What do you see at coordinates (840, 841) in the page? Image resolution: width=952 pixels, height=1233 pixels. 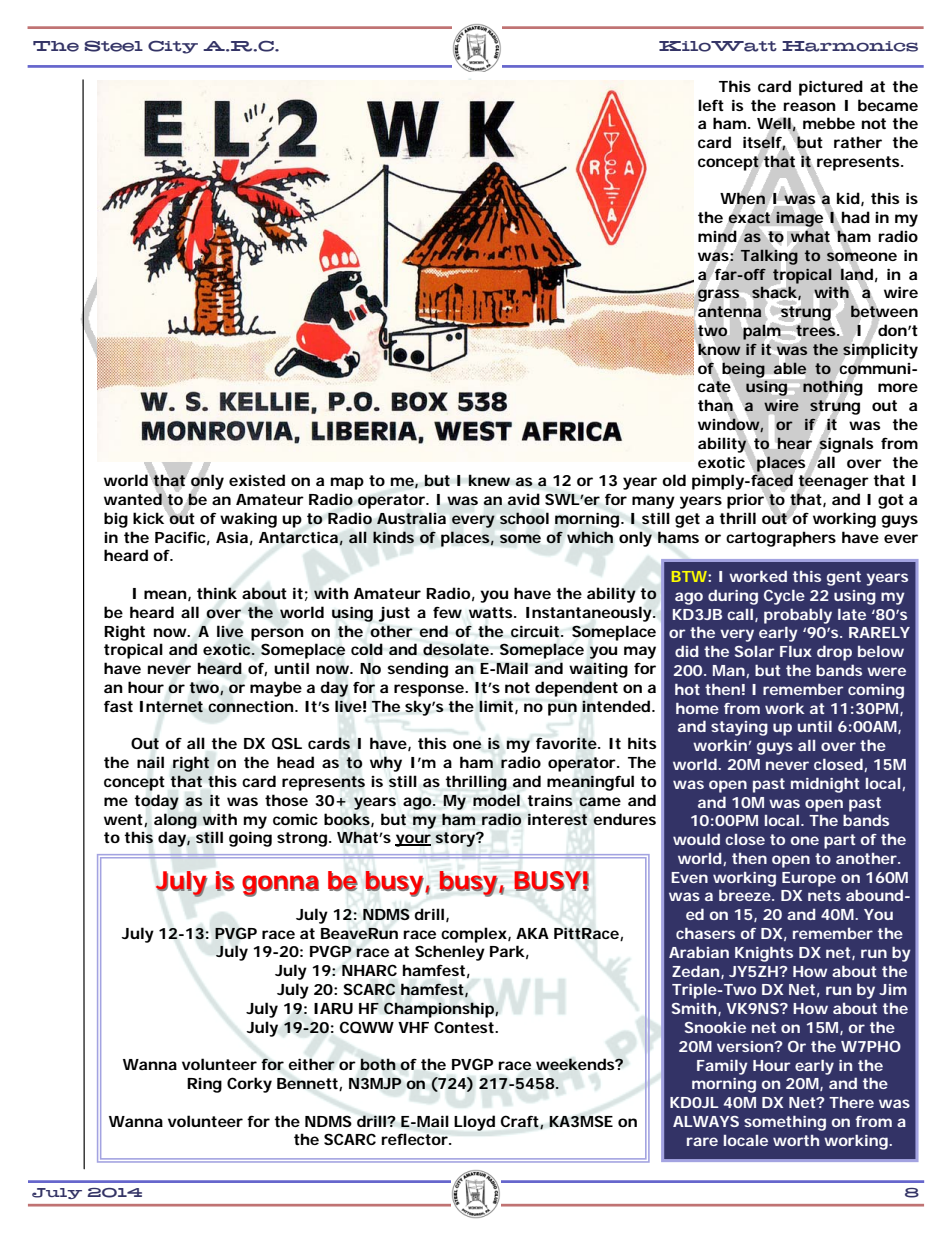 I see `part` at bounding box center [840, 841].
